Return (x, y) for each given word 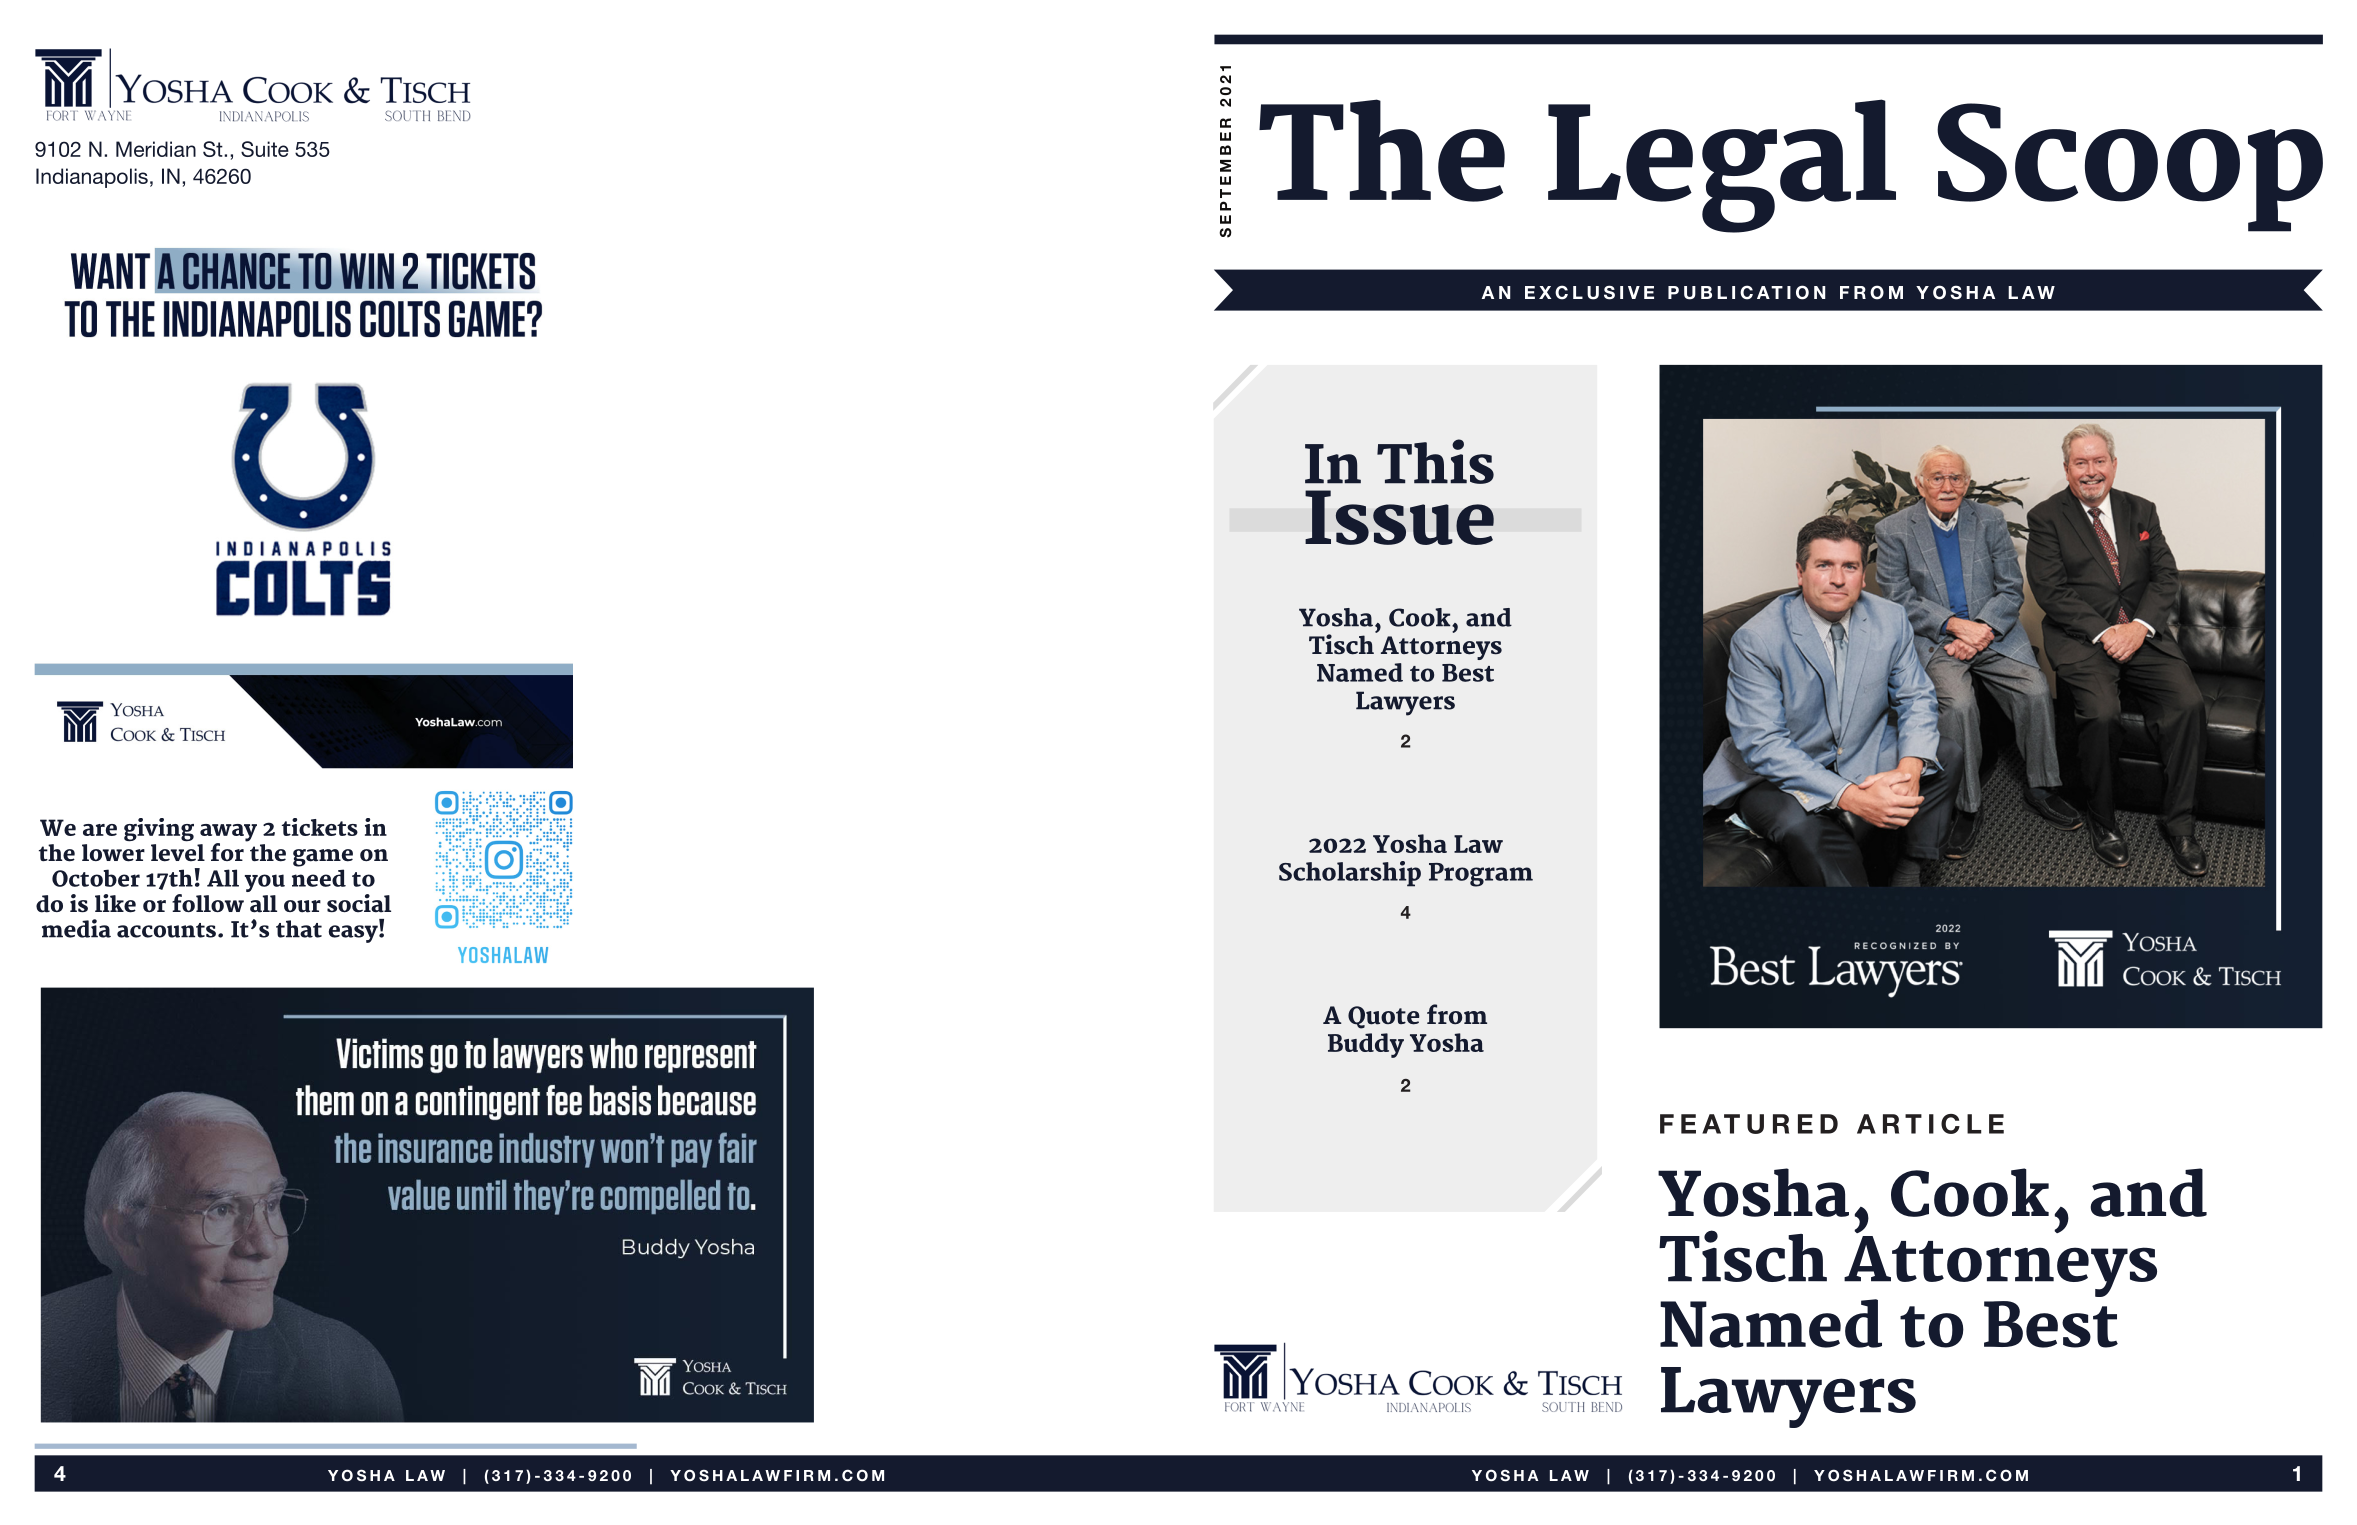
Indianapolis (92, 178)
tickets (320, 827)
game (323, 858)
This (1435, 461)
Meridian (156, 149)
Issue (1399, 517)
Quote (1384, 1017)
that (299, 929)
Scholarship (1350, 874)
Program (1481, 875)
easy (354, 934)
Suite (265, 149)
